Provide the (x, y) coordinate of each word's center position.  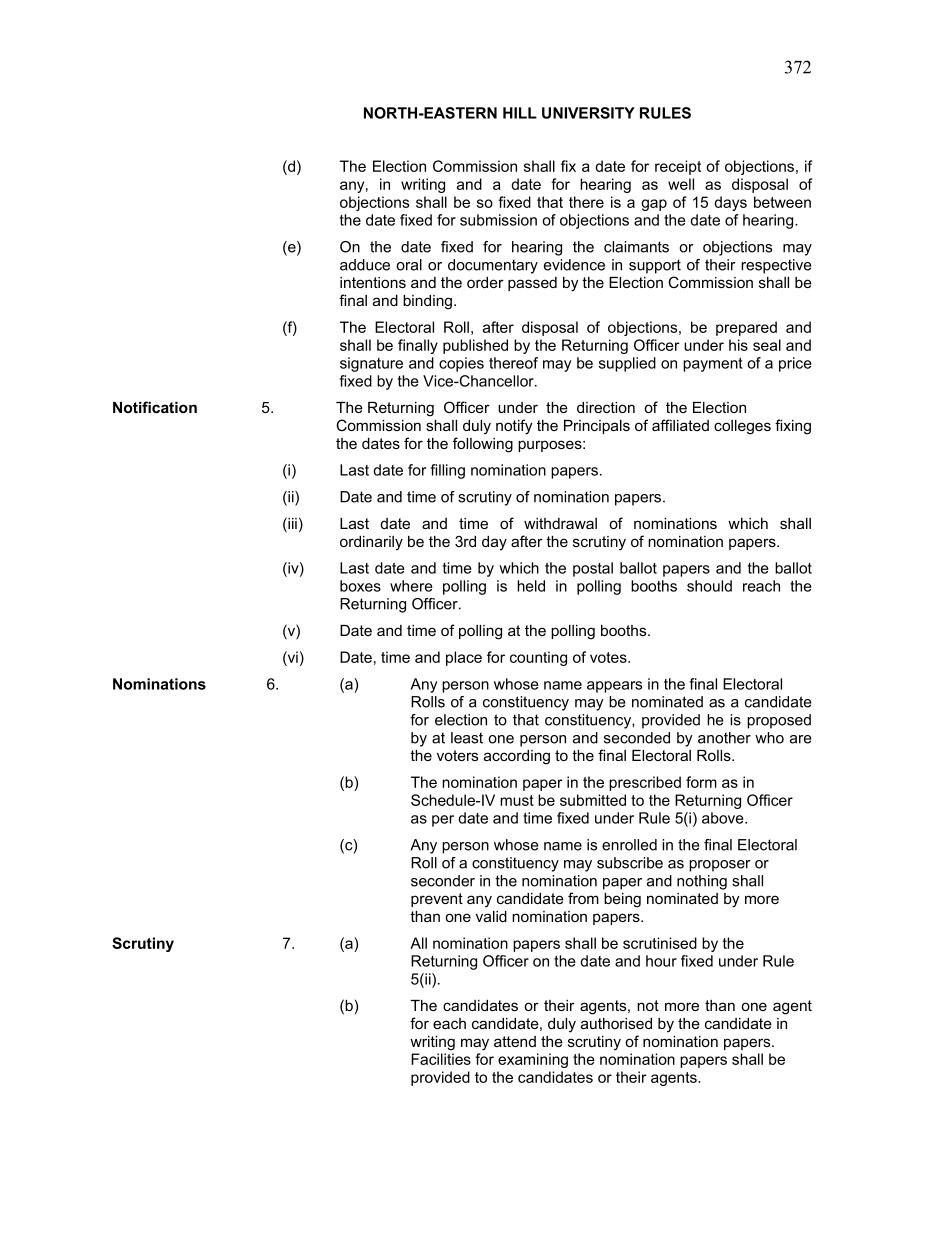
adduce (365, 265)
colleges (742, 427)
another (724, 738)
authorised (616, 1023)
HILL (520, 113)
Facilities (441, 1059)
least (467, 738)
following (483, 445)
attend (515, 1041)
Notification (155, 407)
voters (457, 755)
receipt (678, 167)
